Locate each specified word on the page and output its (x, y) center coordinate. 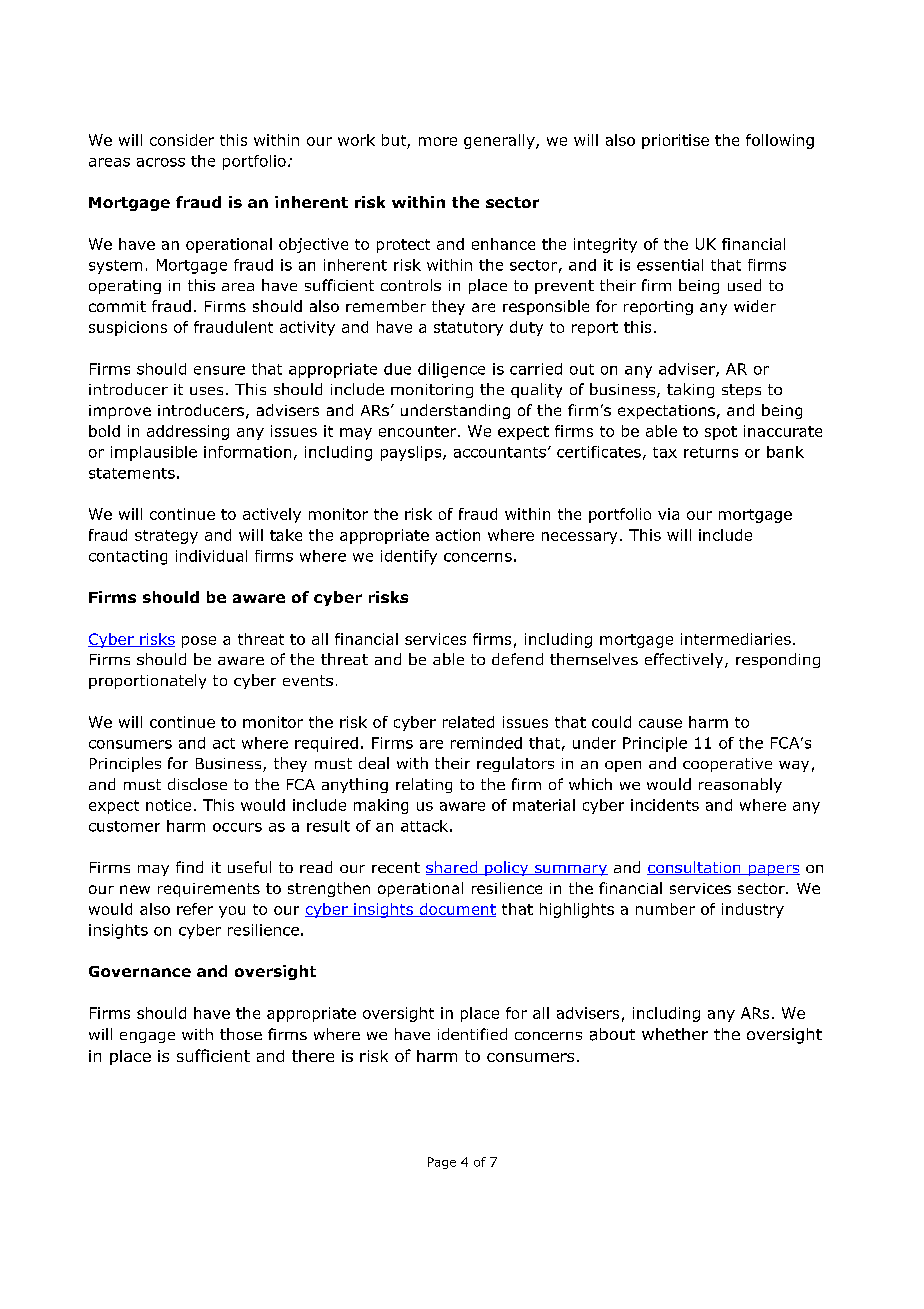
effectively (685, 660)
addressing (188, 432)
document (456, 910)
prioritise (675, 141)
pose (199, 642)
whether (675, 1034)
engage (147, 1037)
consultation (695, 868)
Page (442, 1163)
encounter (419, 431)
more (438, 141)
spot (721, 433)
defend (517, 659)
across (161, 162)
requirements (209, 890)
